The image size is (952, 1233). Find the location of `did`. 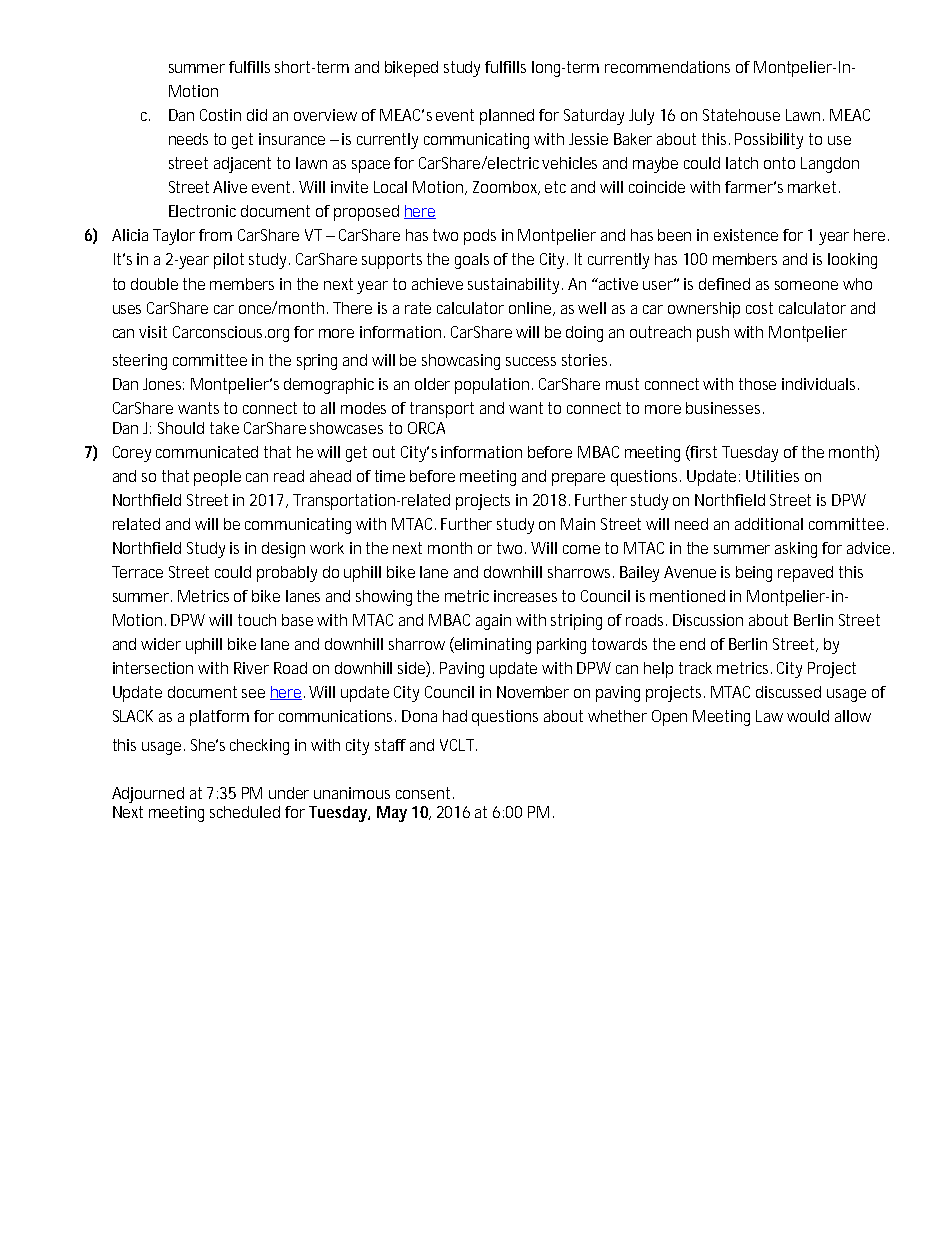

did is located at coordinates (257, 115).
